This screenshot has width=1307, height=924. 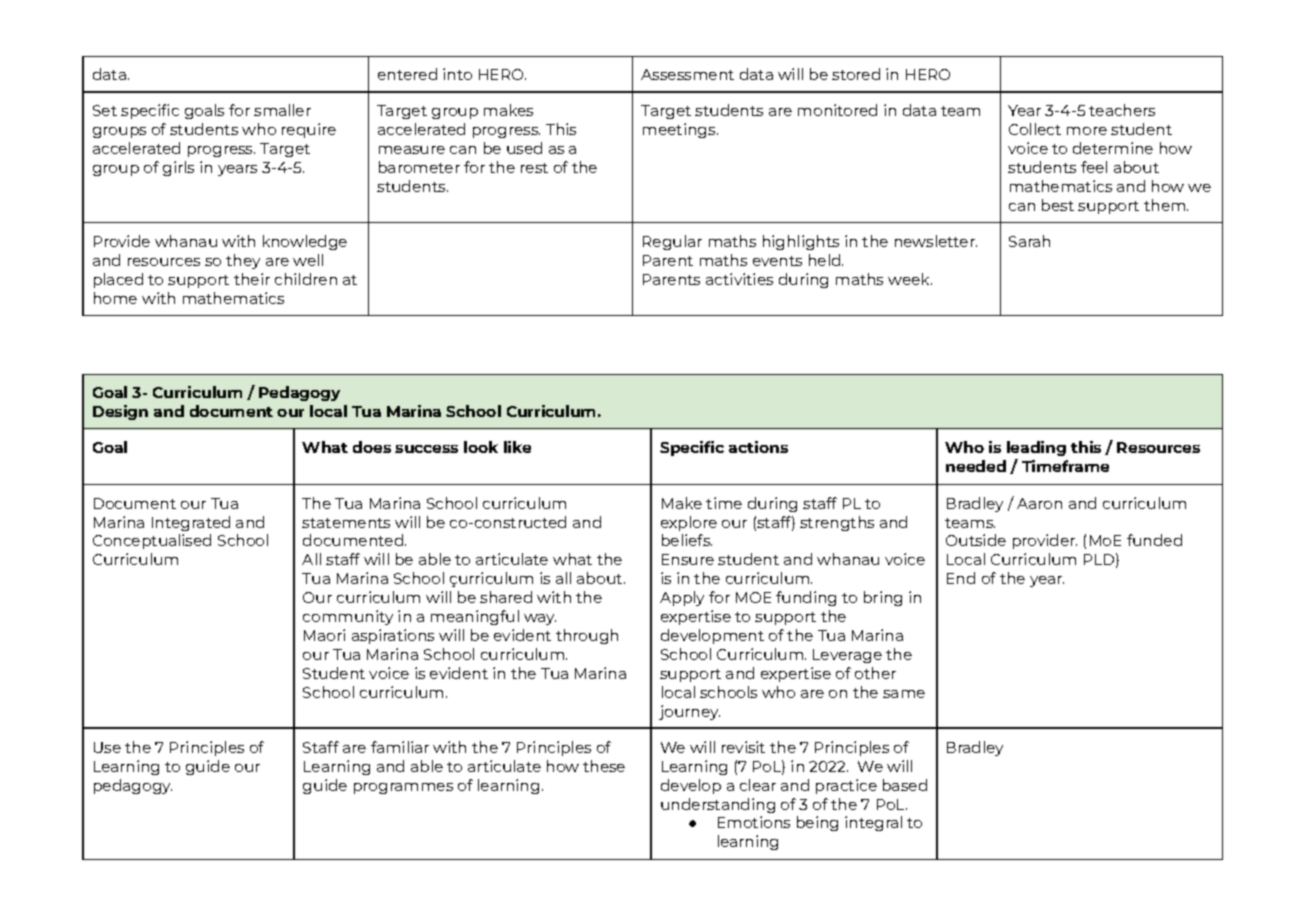 I want to click on programmes, so click(x=403, y=788).
